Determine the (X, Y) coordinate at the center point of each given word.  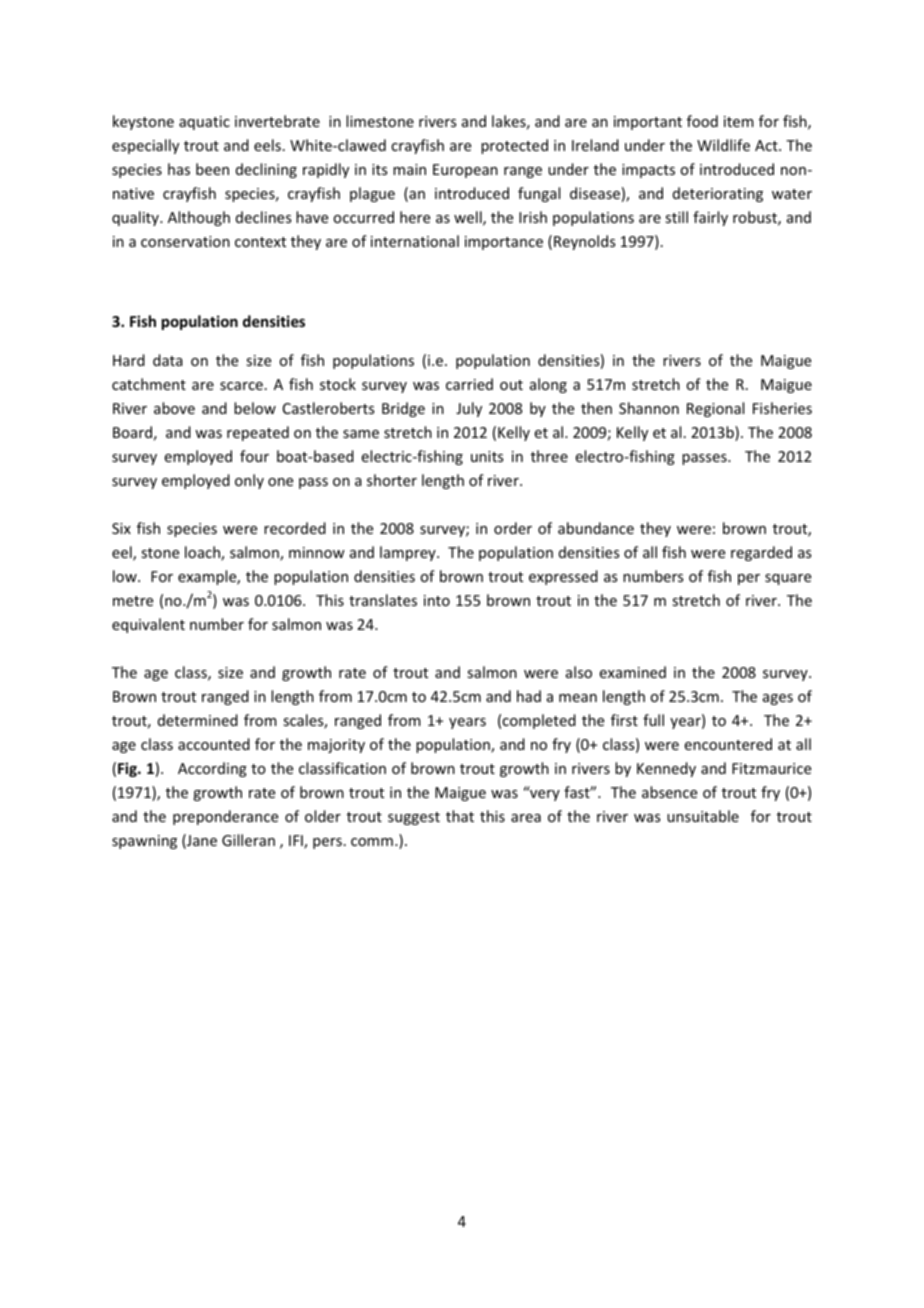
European (465, 171)
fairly (710, 218)
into (437, 600)
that (460, 816)
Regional (715, 409)
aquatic (204, 123)
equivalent (148, 625)
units (487, 456)
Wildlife (723, 145)
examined (633, 672)
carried (469, 384)
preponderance (225, 817)
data (168, 360)
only (249, 481)
